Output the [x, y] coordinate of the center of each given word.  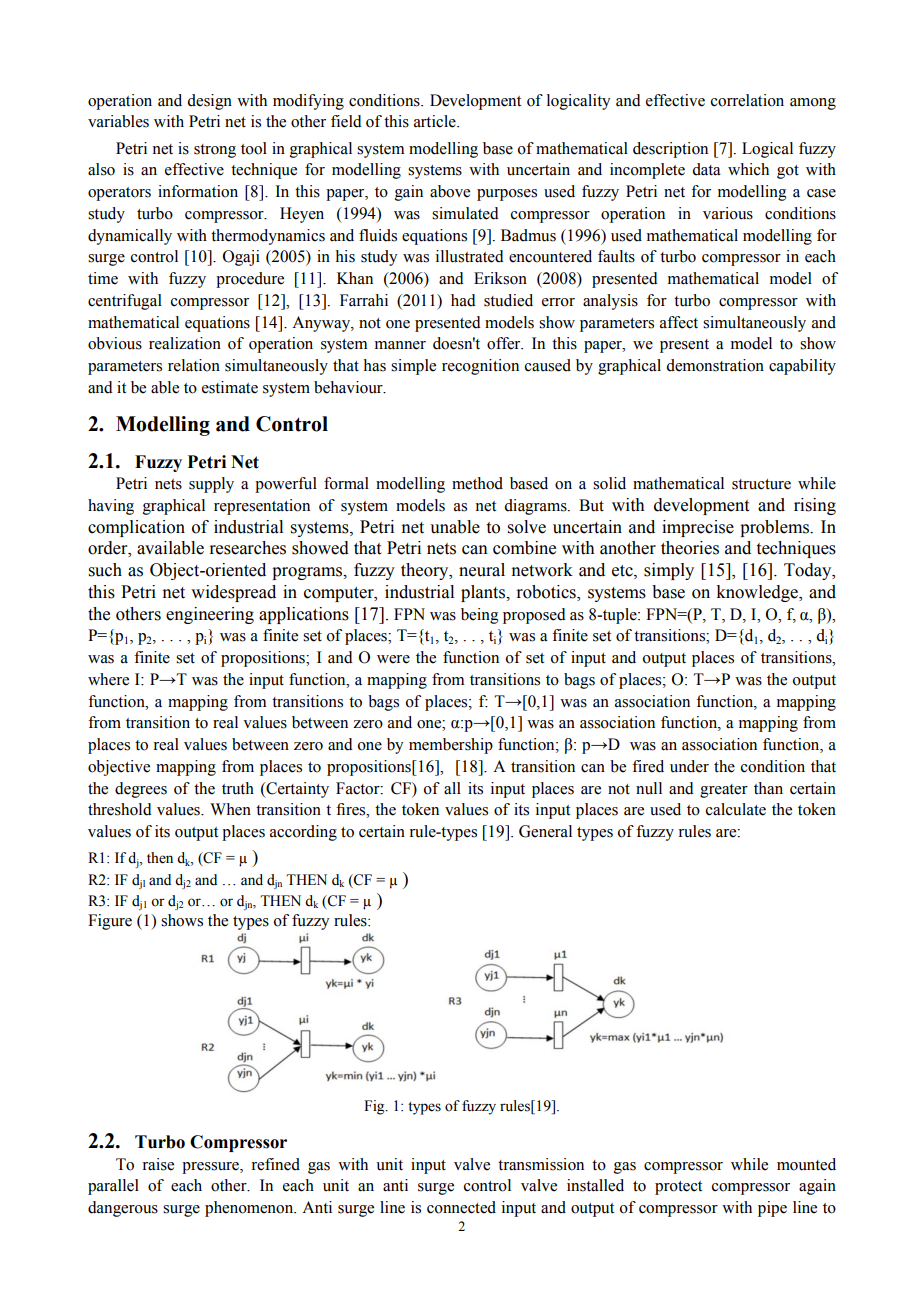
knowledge [758, 593]
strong [215, 151]
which [748, 169]
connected [461, 1207]
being [480, 616]
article [436, 121]
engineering [210, 615]
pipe [772, 1209]
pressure [211, 1168]
